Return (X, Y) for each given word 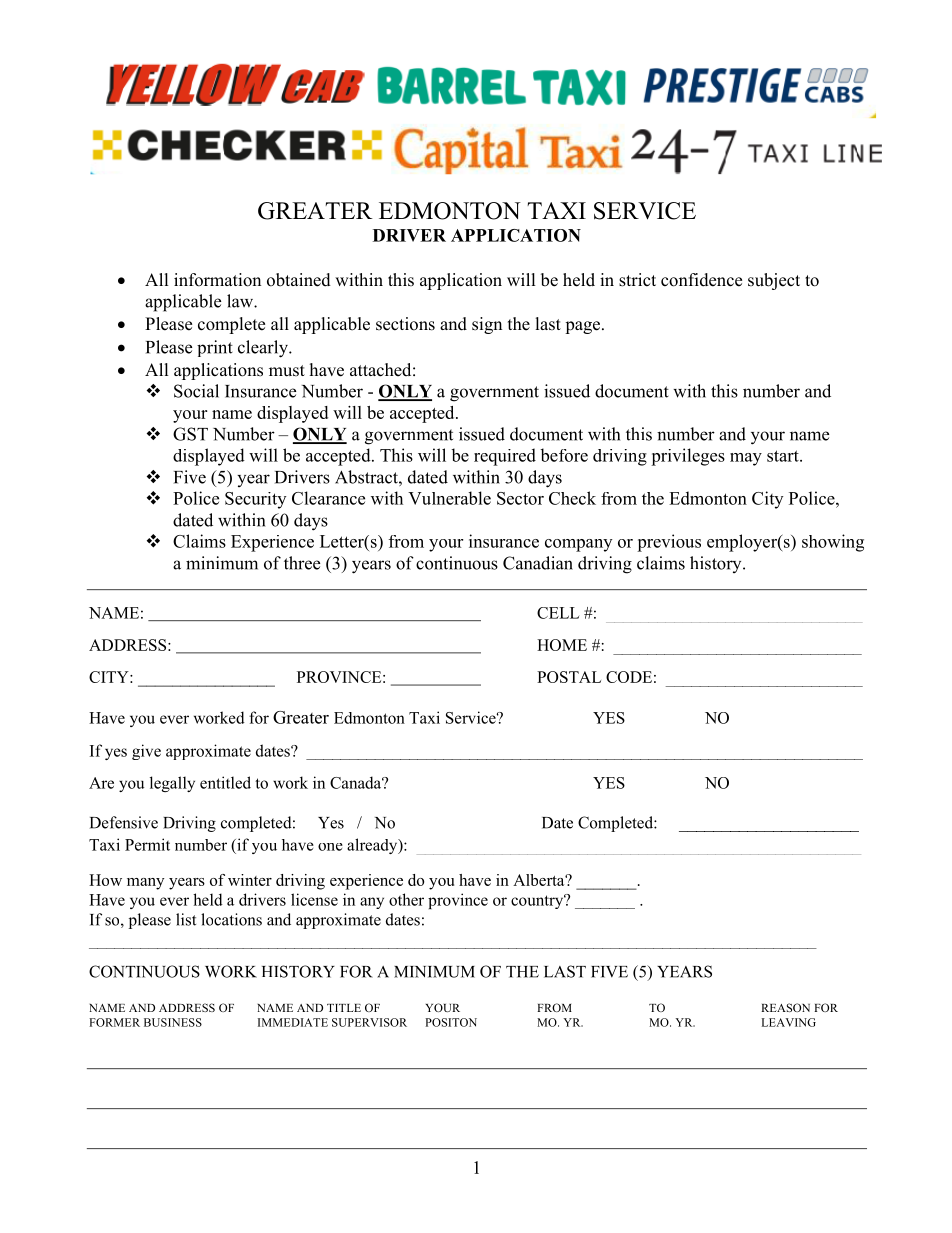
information (217, 280)
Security (255, 500)
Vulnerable (449, 498)
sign (487, 325)
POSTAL (569, 677)
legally (172, 784)
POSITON (451, 1022)
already (373, 846)
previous (669, 543)
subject (774, 281)
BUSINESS (173, 1022)
